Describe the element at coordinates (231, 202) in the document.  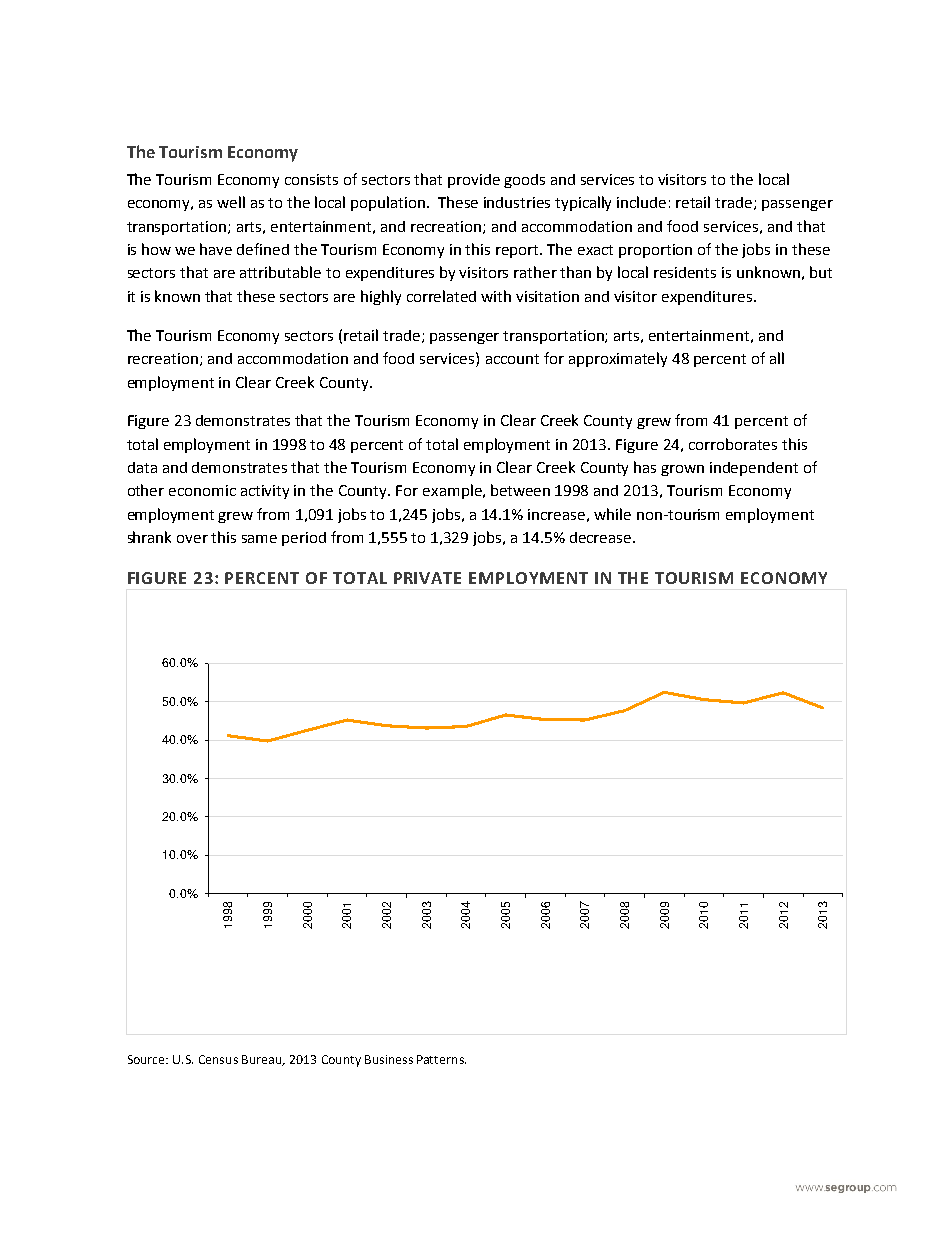
I see `well` at that location.
